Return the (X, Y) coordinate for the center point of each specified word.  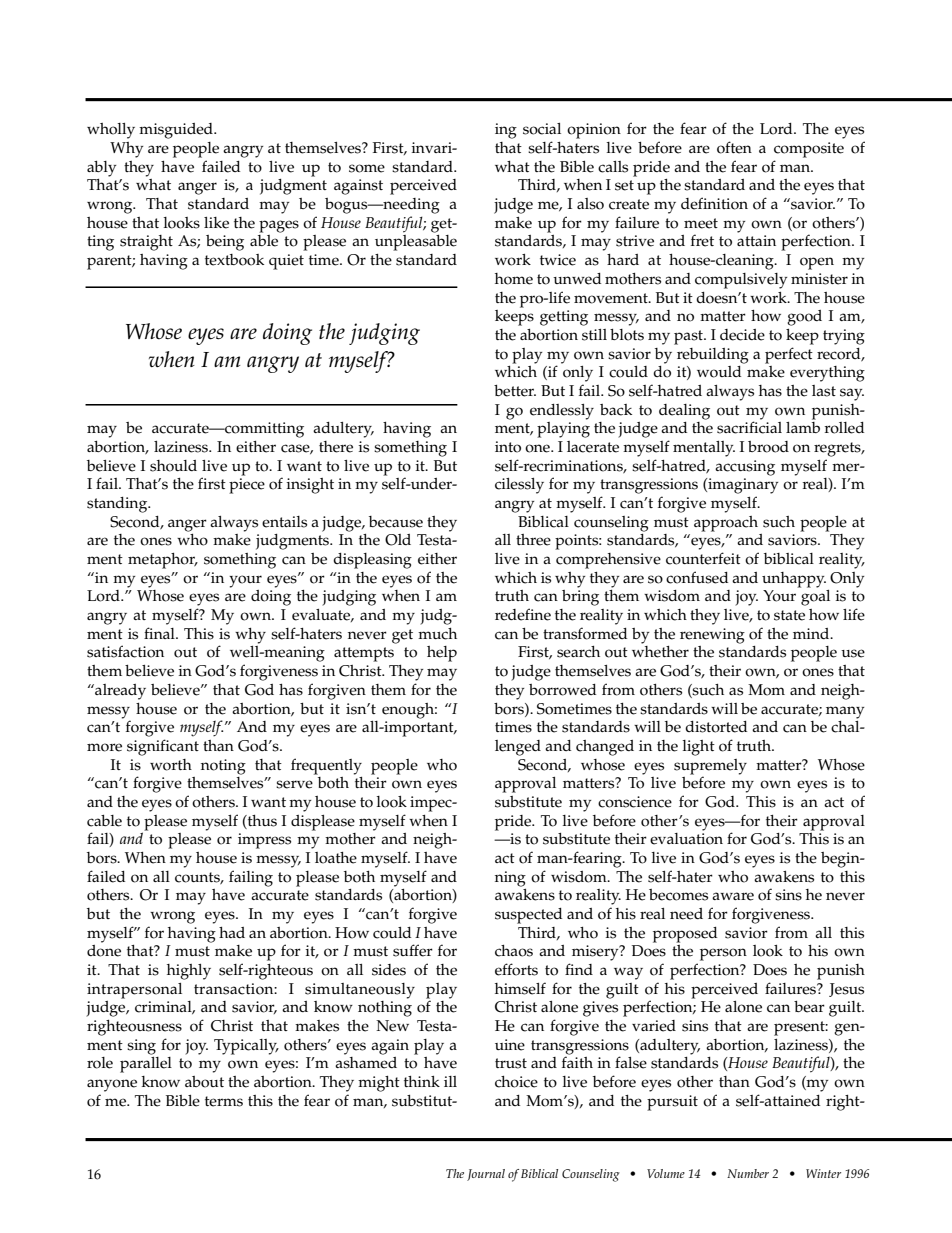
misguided (177, 131)
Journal (486, 1175)
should (173, 466)
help (442, 654)
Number (748, 1173)
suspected (528, 916)
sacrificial (749, 427)
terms (224, 1101)
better (515, 391)
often (734, 147)
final (160, 633)
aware (733, 896)
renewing (712, 636)
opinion (594, 131)
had (232, 932)
